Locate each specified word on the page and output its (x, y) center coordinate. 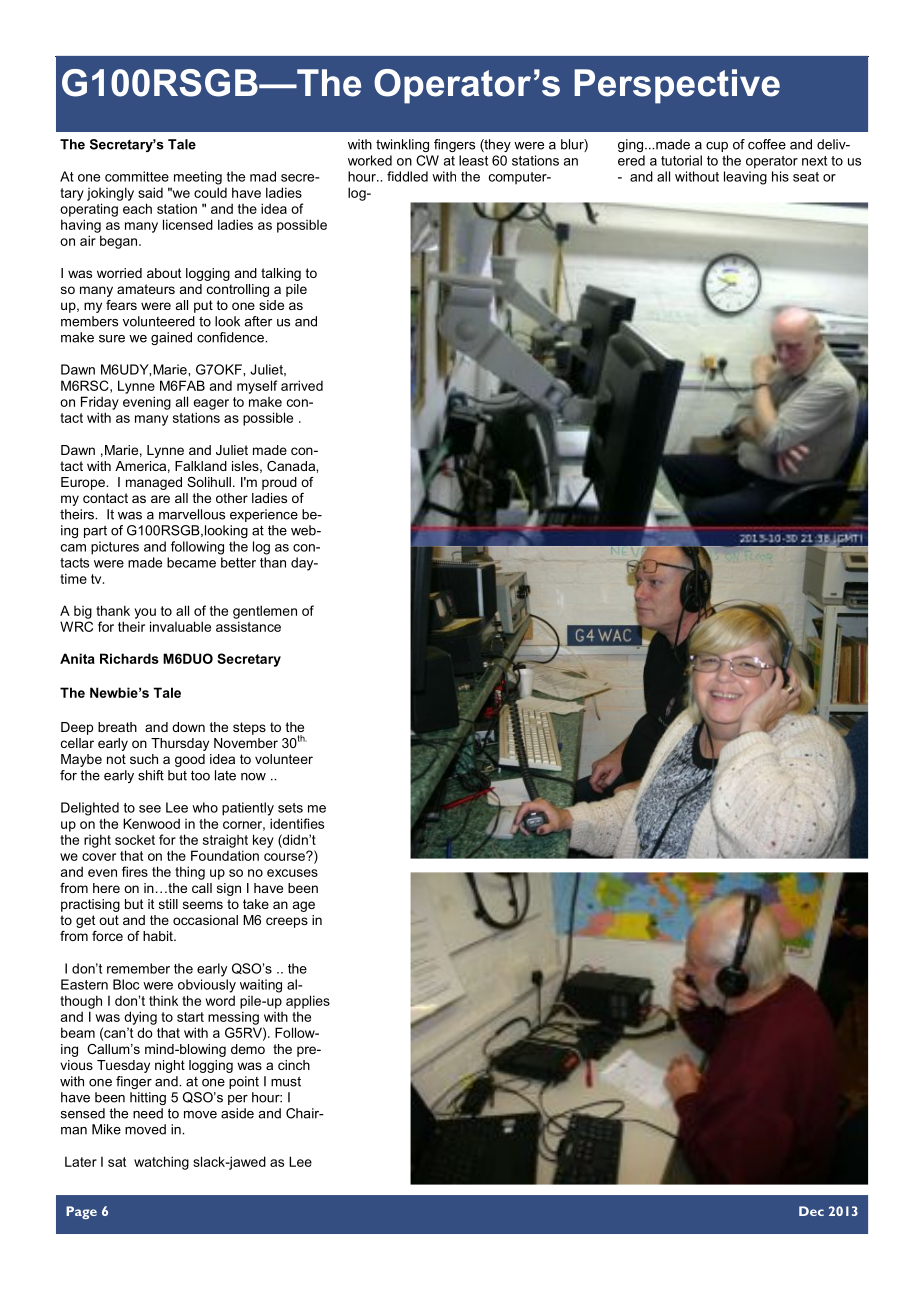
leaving (745, 178)
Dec (811, 1211)
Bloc (126, 984)
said (150, 192)
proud (279, 483)
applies (308, 1002)
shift (151, 775)
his (780, 176)
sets (290, 808)
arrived (302, 385)
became (191, 562)
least (473, 160)
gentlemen (265, 612)
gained (171, 338)
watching (161, 1163)
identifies (297, 823)
